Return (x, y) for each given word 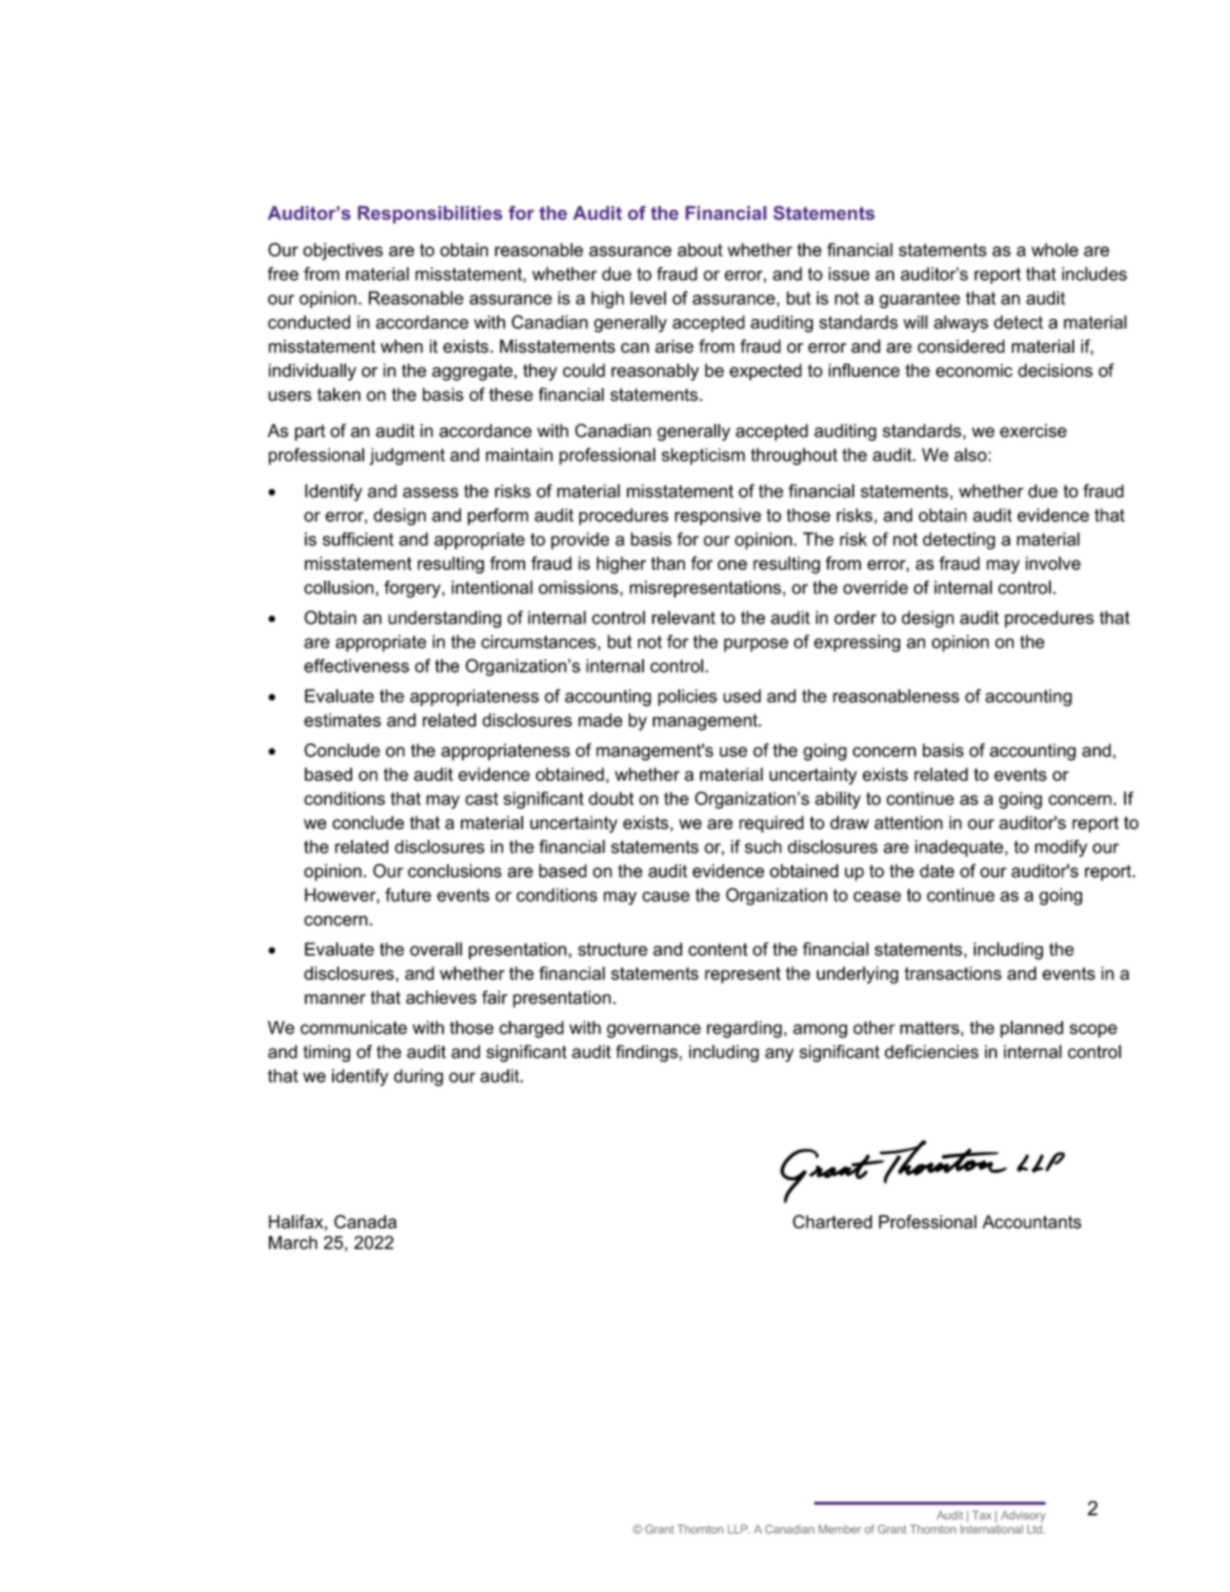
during (418, 1077)
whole (1054, 250)
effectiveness (356, 666)
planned (1031, 1029)
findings (648, 1053)
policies (687, 697)
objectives (343, 251)
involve (1053, 563)
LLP (739, 1529)
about (700, 250)
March (293, 1243)
